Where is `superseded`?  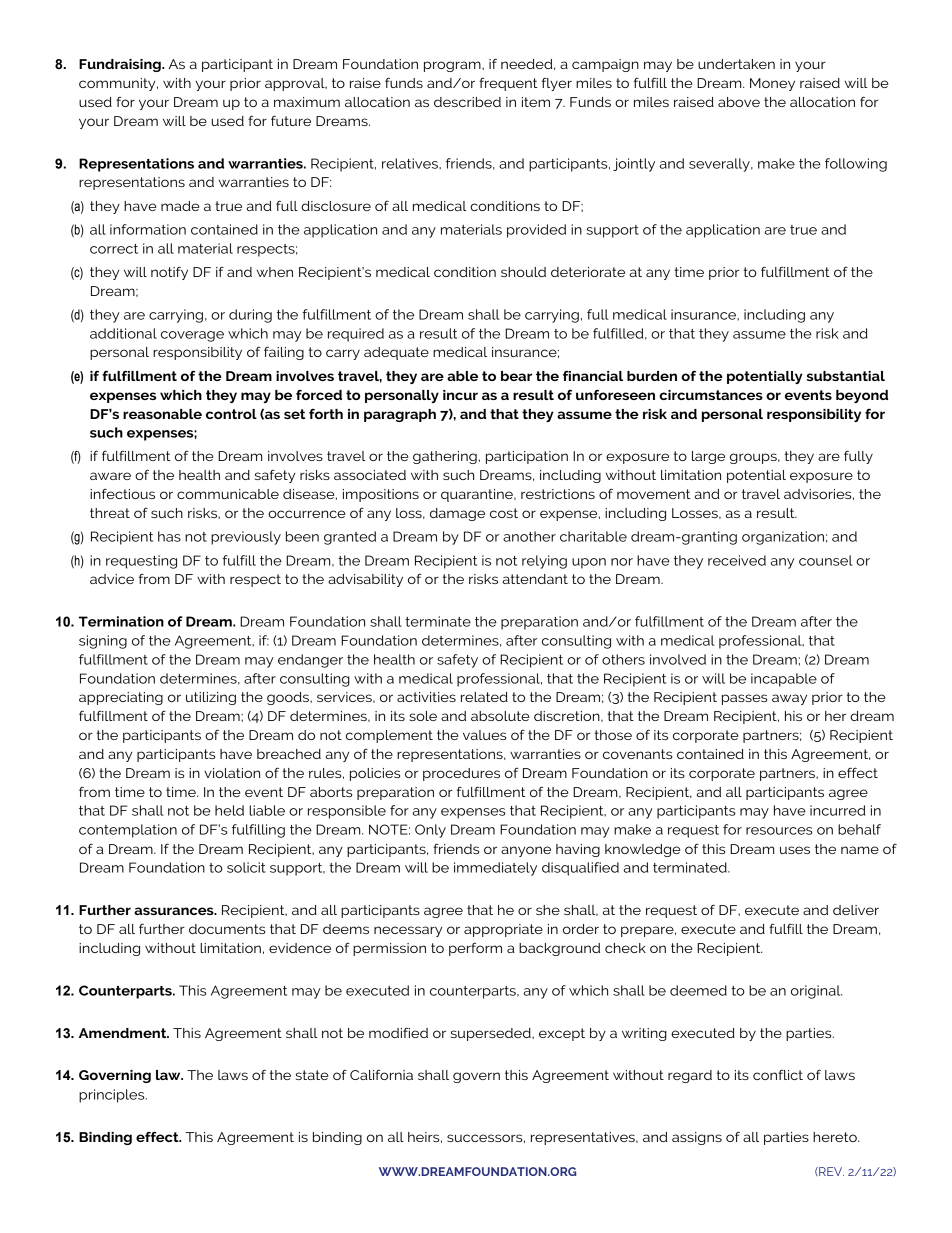 superseded is located at coordinates (492, 1034).
